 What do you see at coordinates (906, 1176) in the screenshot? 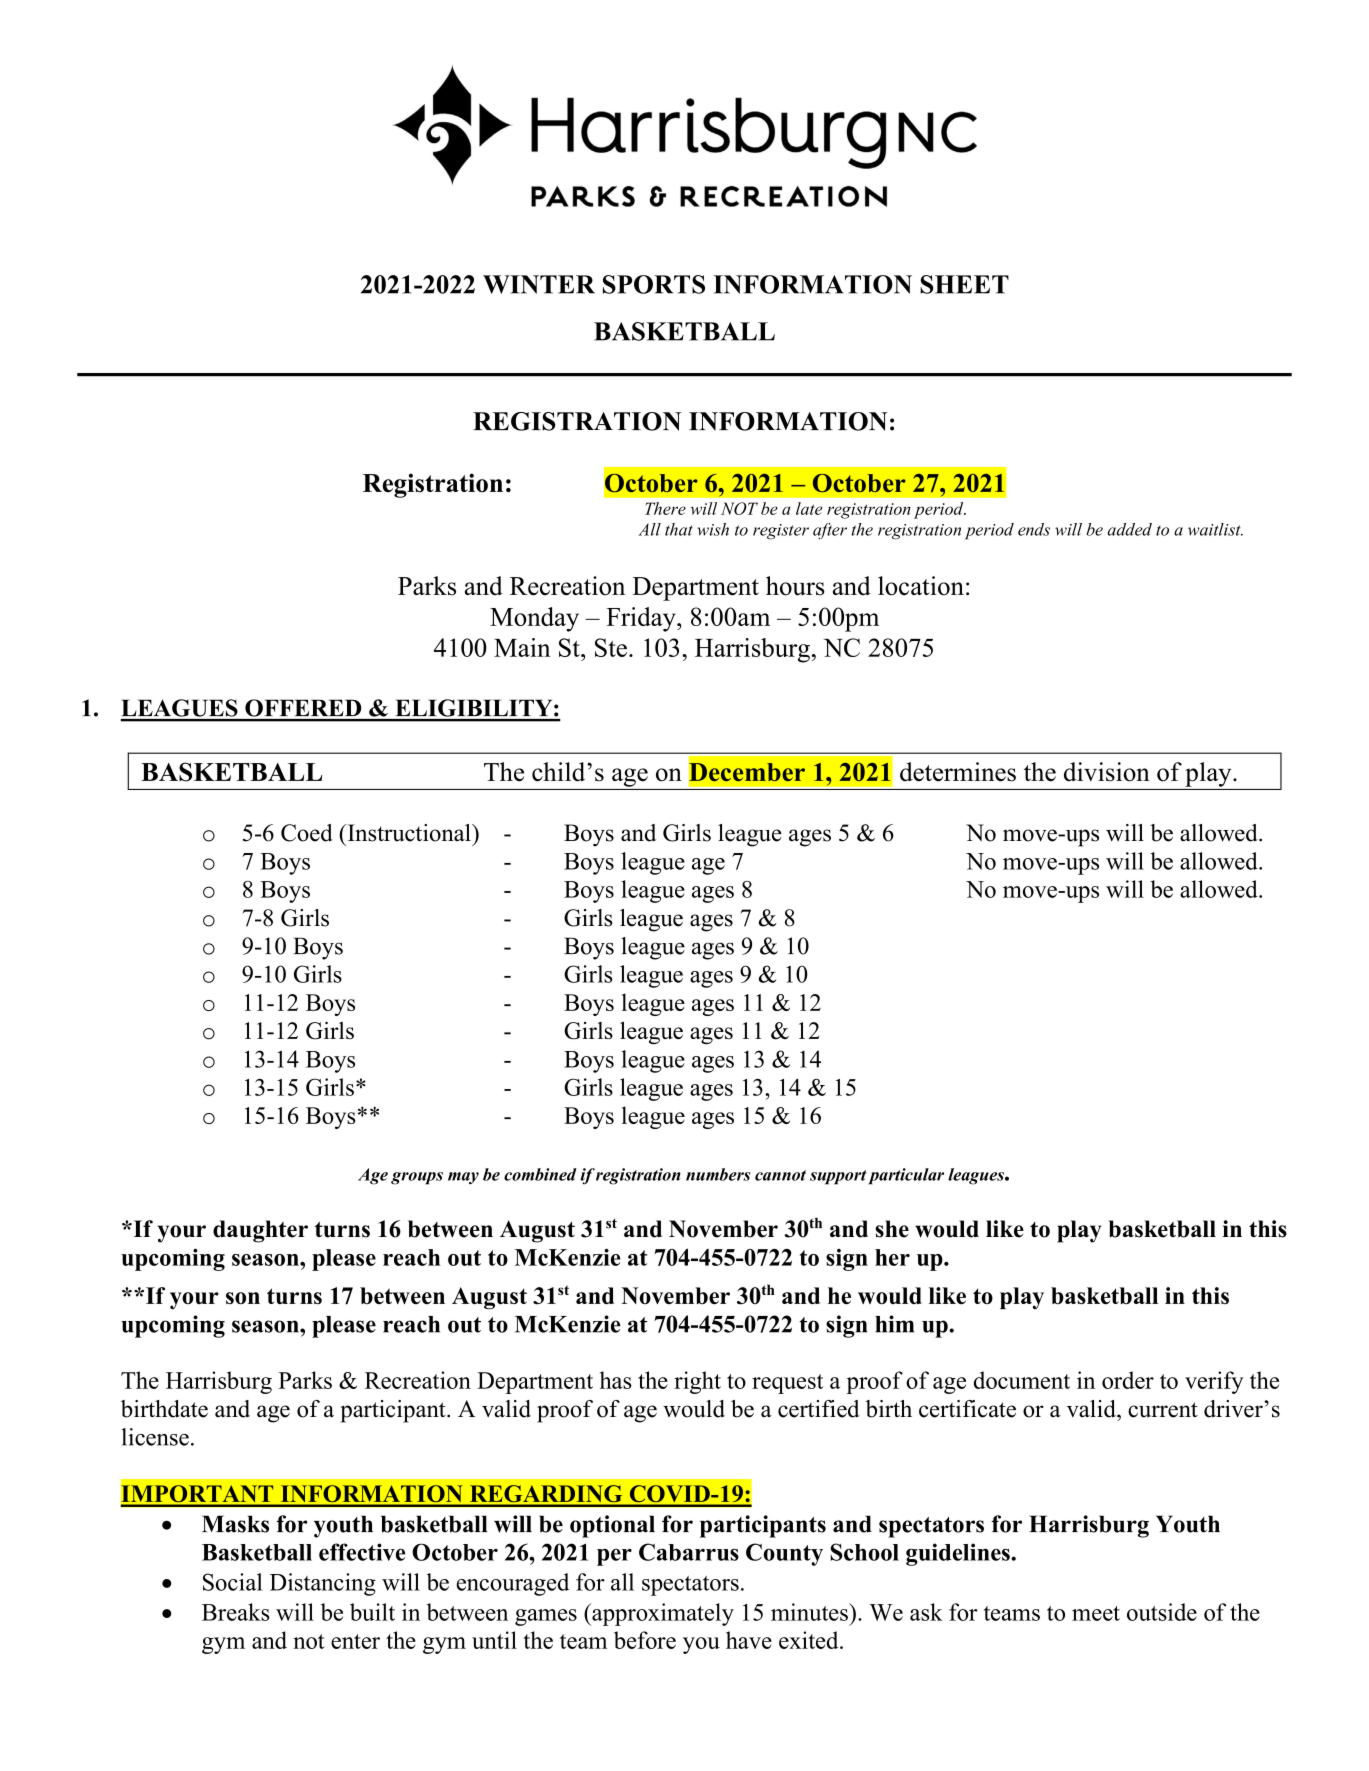
I see `particular` at bounding box center [906, 1176].
